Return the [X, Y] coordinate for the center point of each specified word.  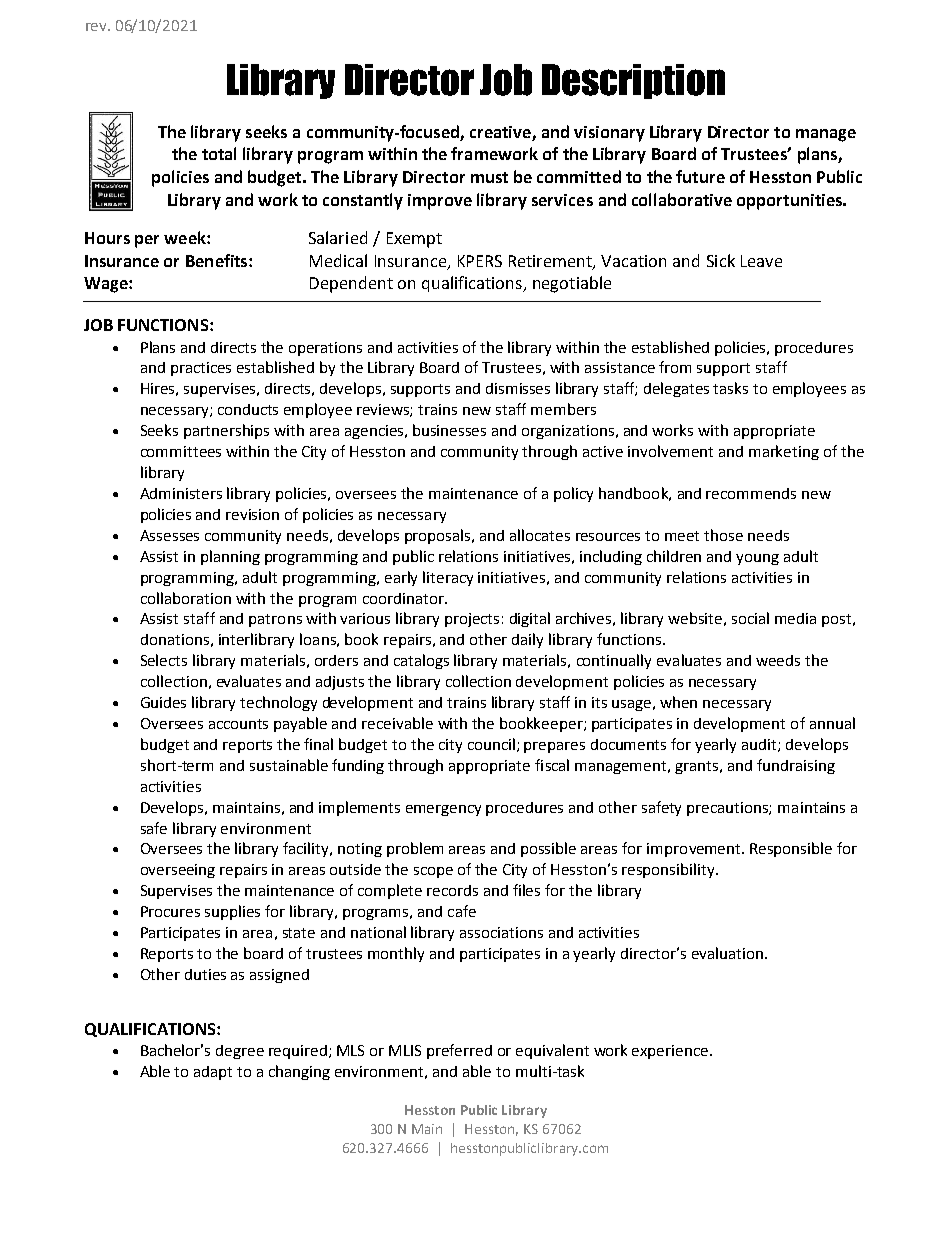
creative [500, 132]
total [219, 153]
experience [670, 1052]
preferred [459, 1051]
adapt [213, 1073]
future [700, 176]
